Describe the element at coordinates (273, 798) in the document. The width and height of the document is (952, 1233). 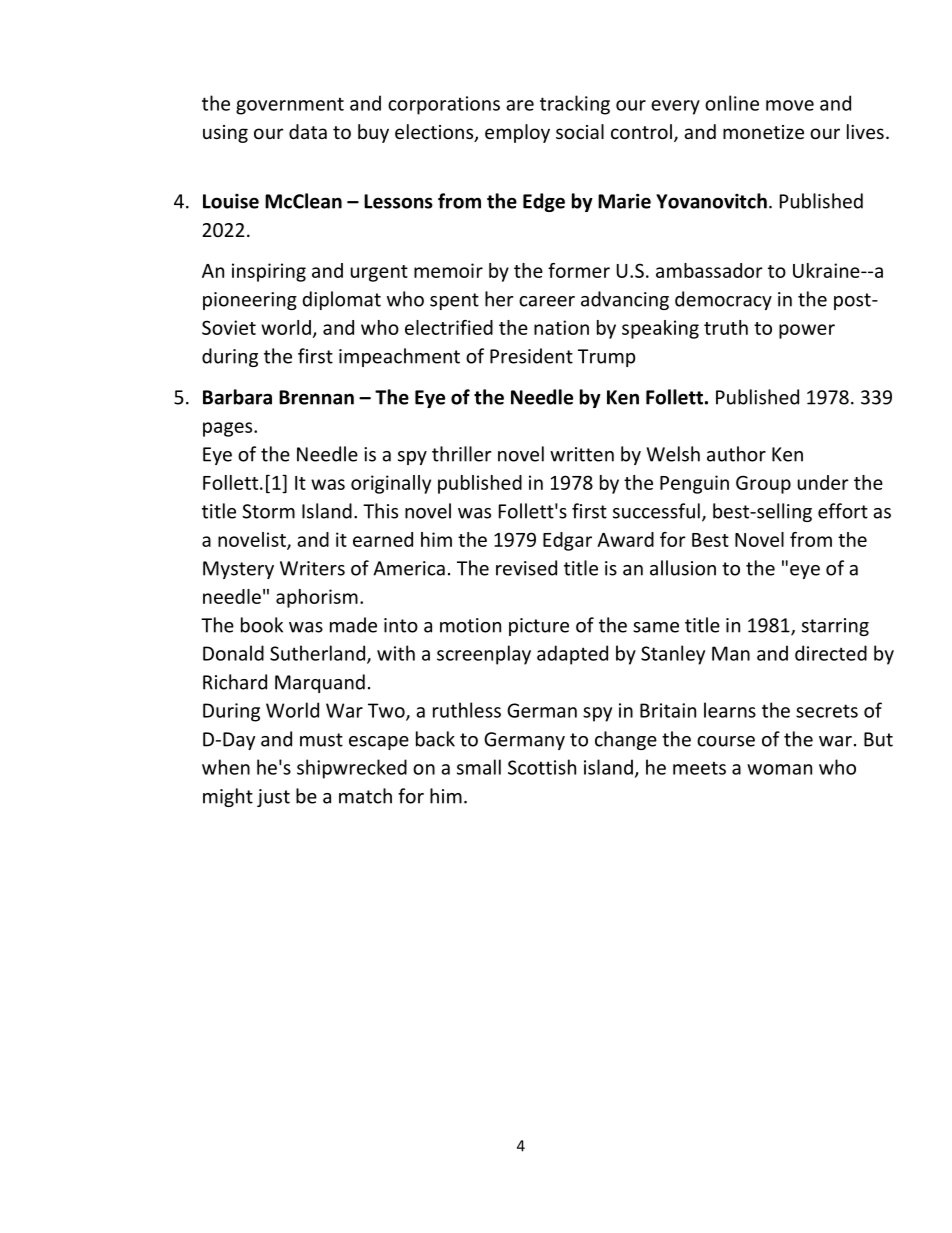
I see `just` at that location.
